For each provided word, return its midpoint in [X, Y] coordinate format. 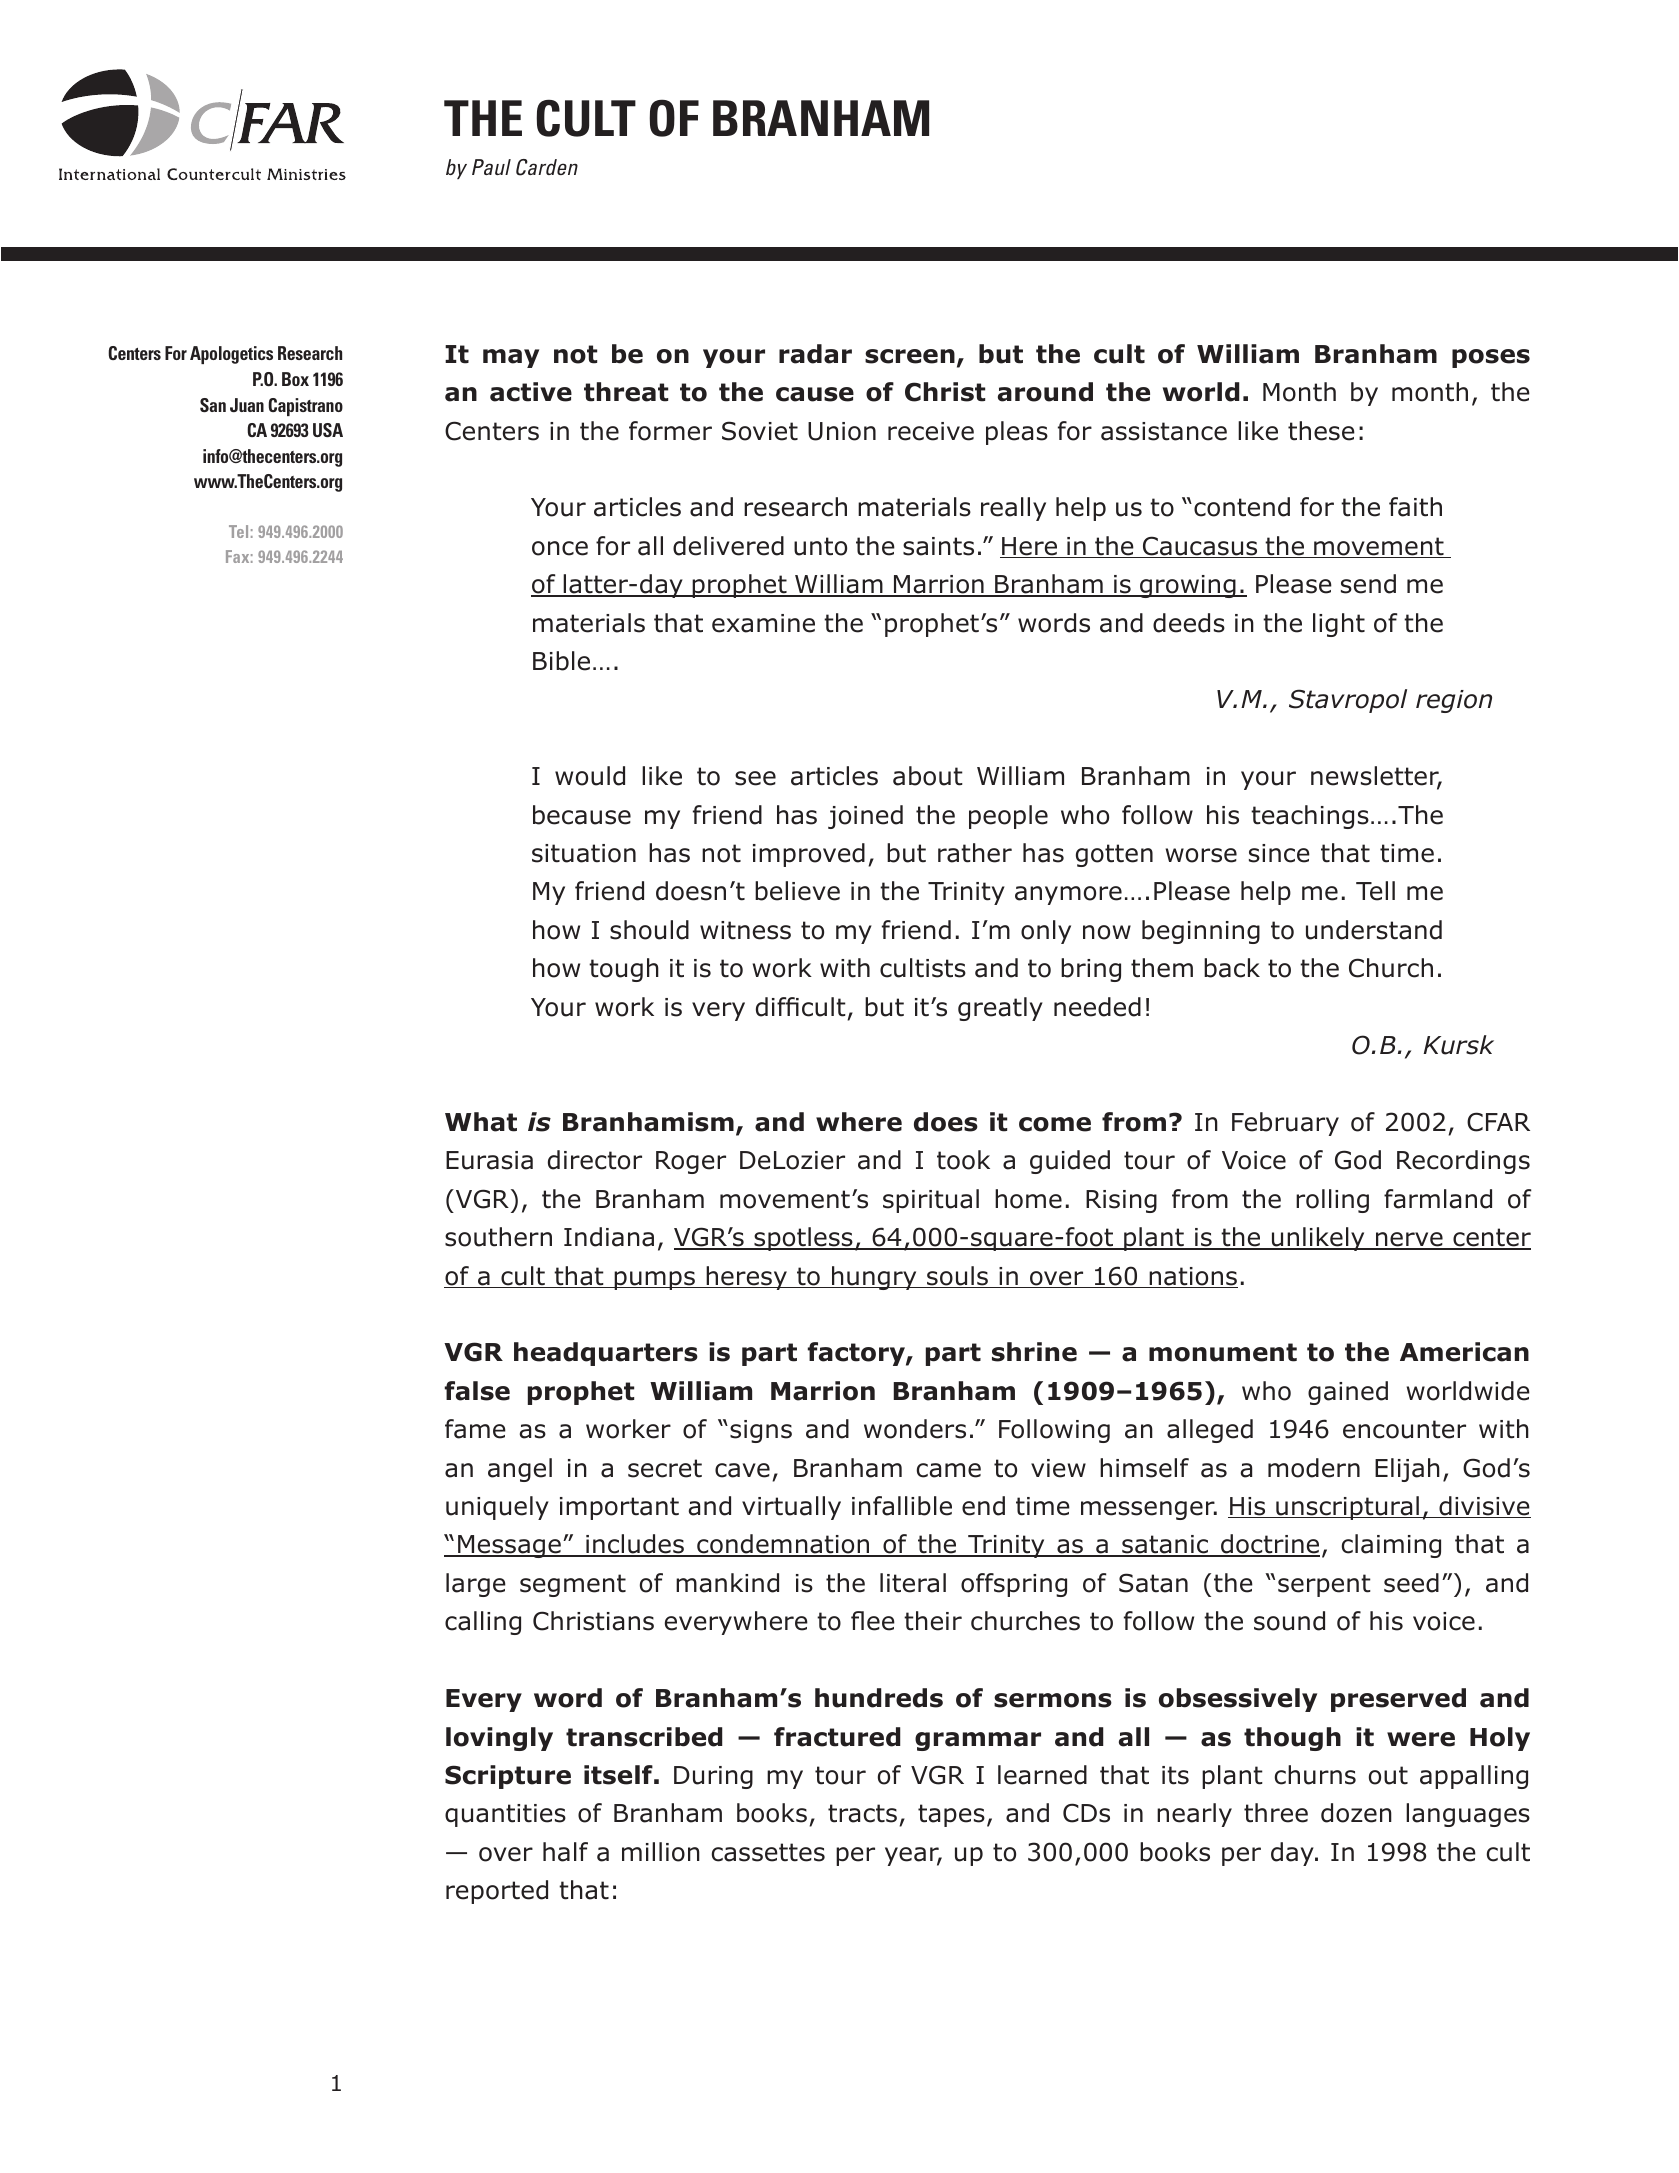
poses [1491, 358]
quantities [505, 1815]
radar [815, 354]
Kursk [1458, 1045]
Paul [491, 167]
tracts [862, 1813]
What [481, 1122]
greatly [1000, 1009]
